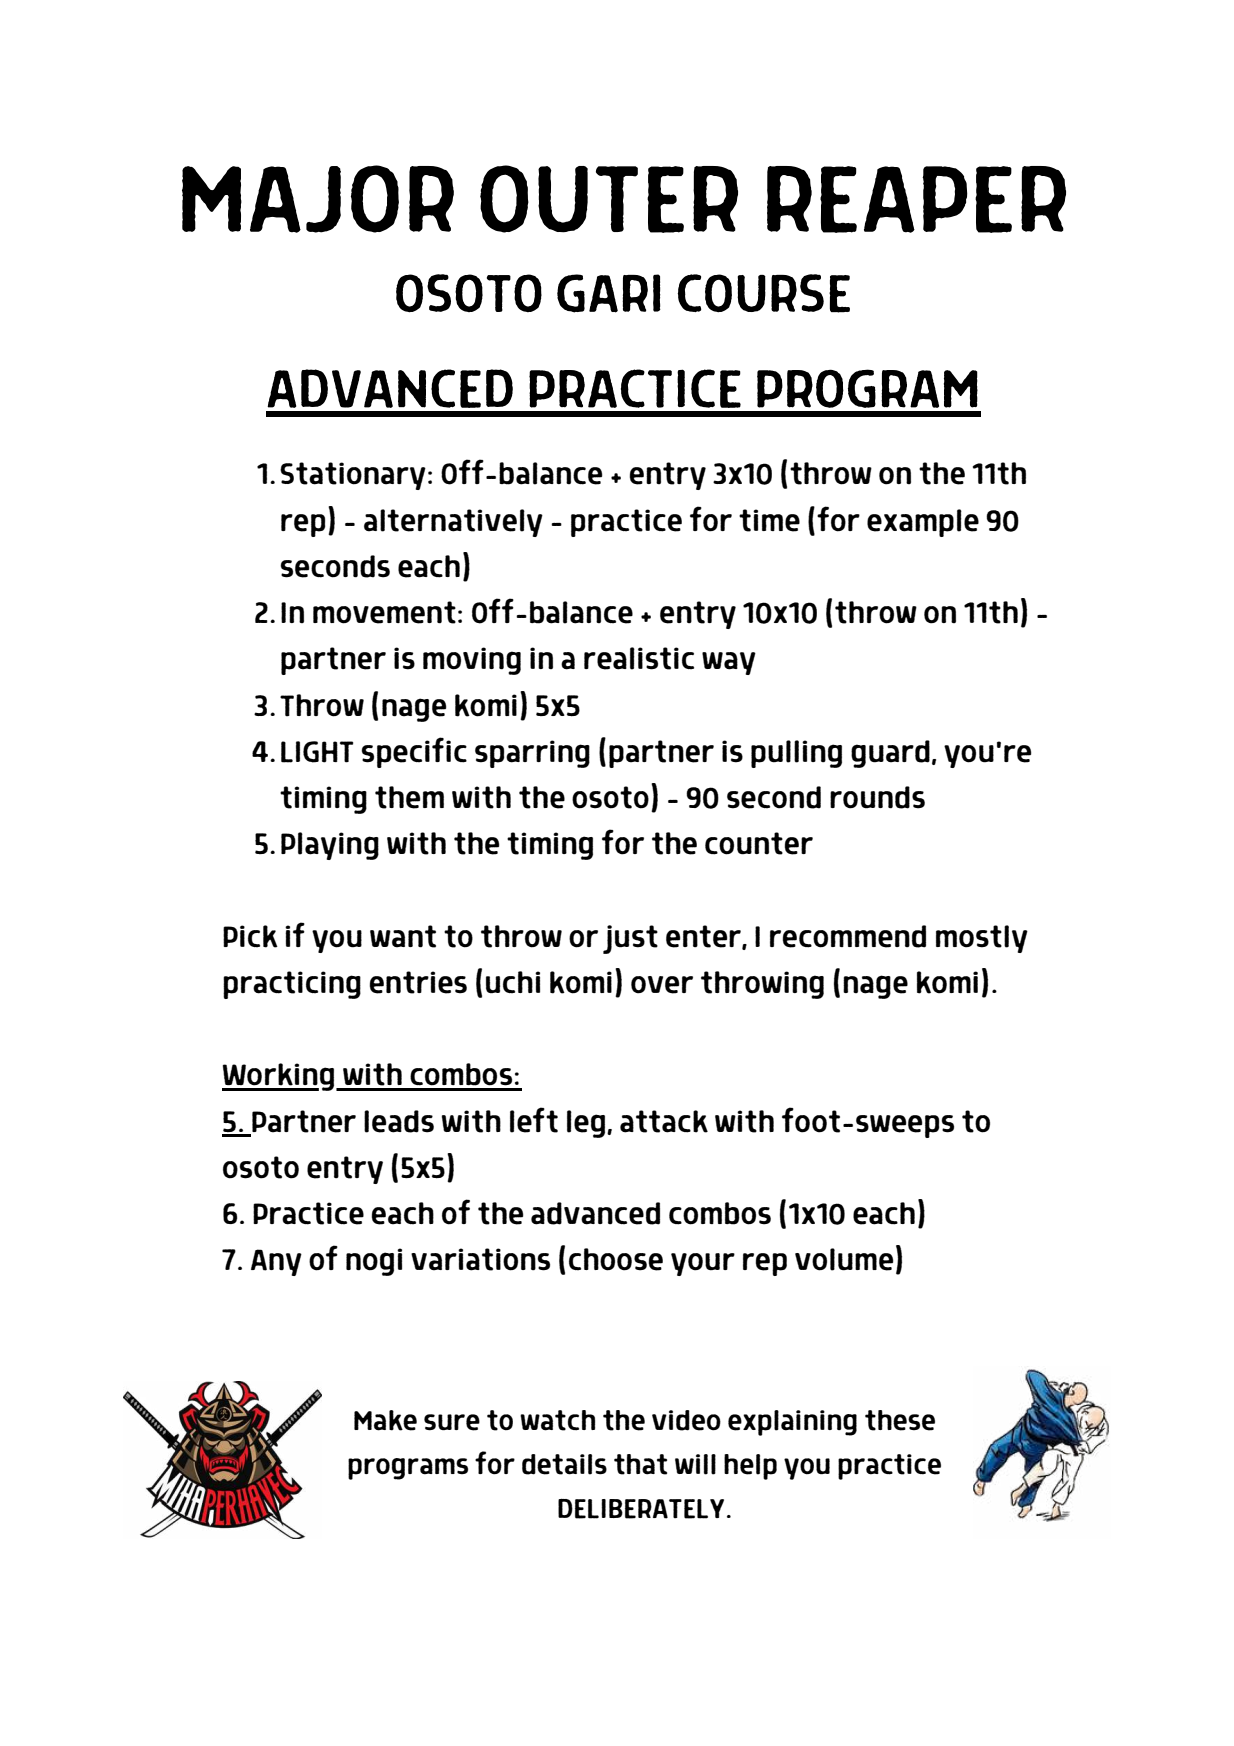  What do you see at coordinates (318, 199) in the screenshot?
I see `MAJOR` at bounding box center [318, 199].
